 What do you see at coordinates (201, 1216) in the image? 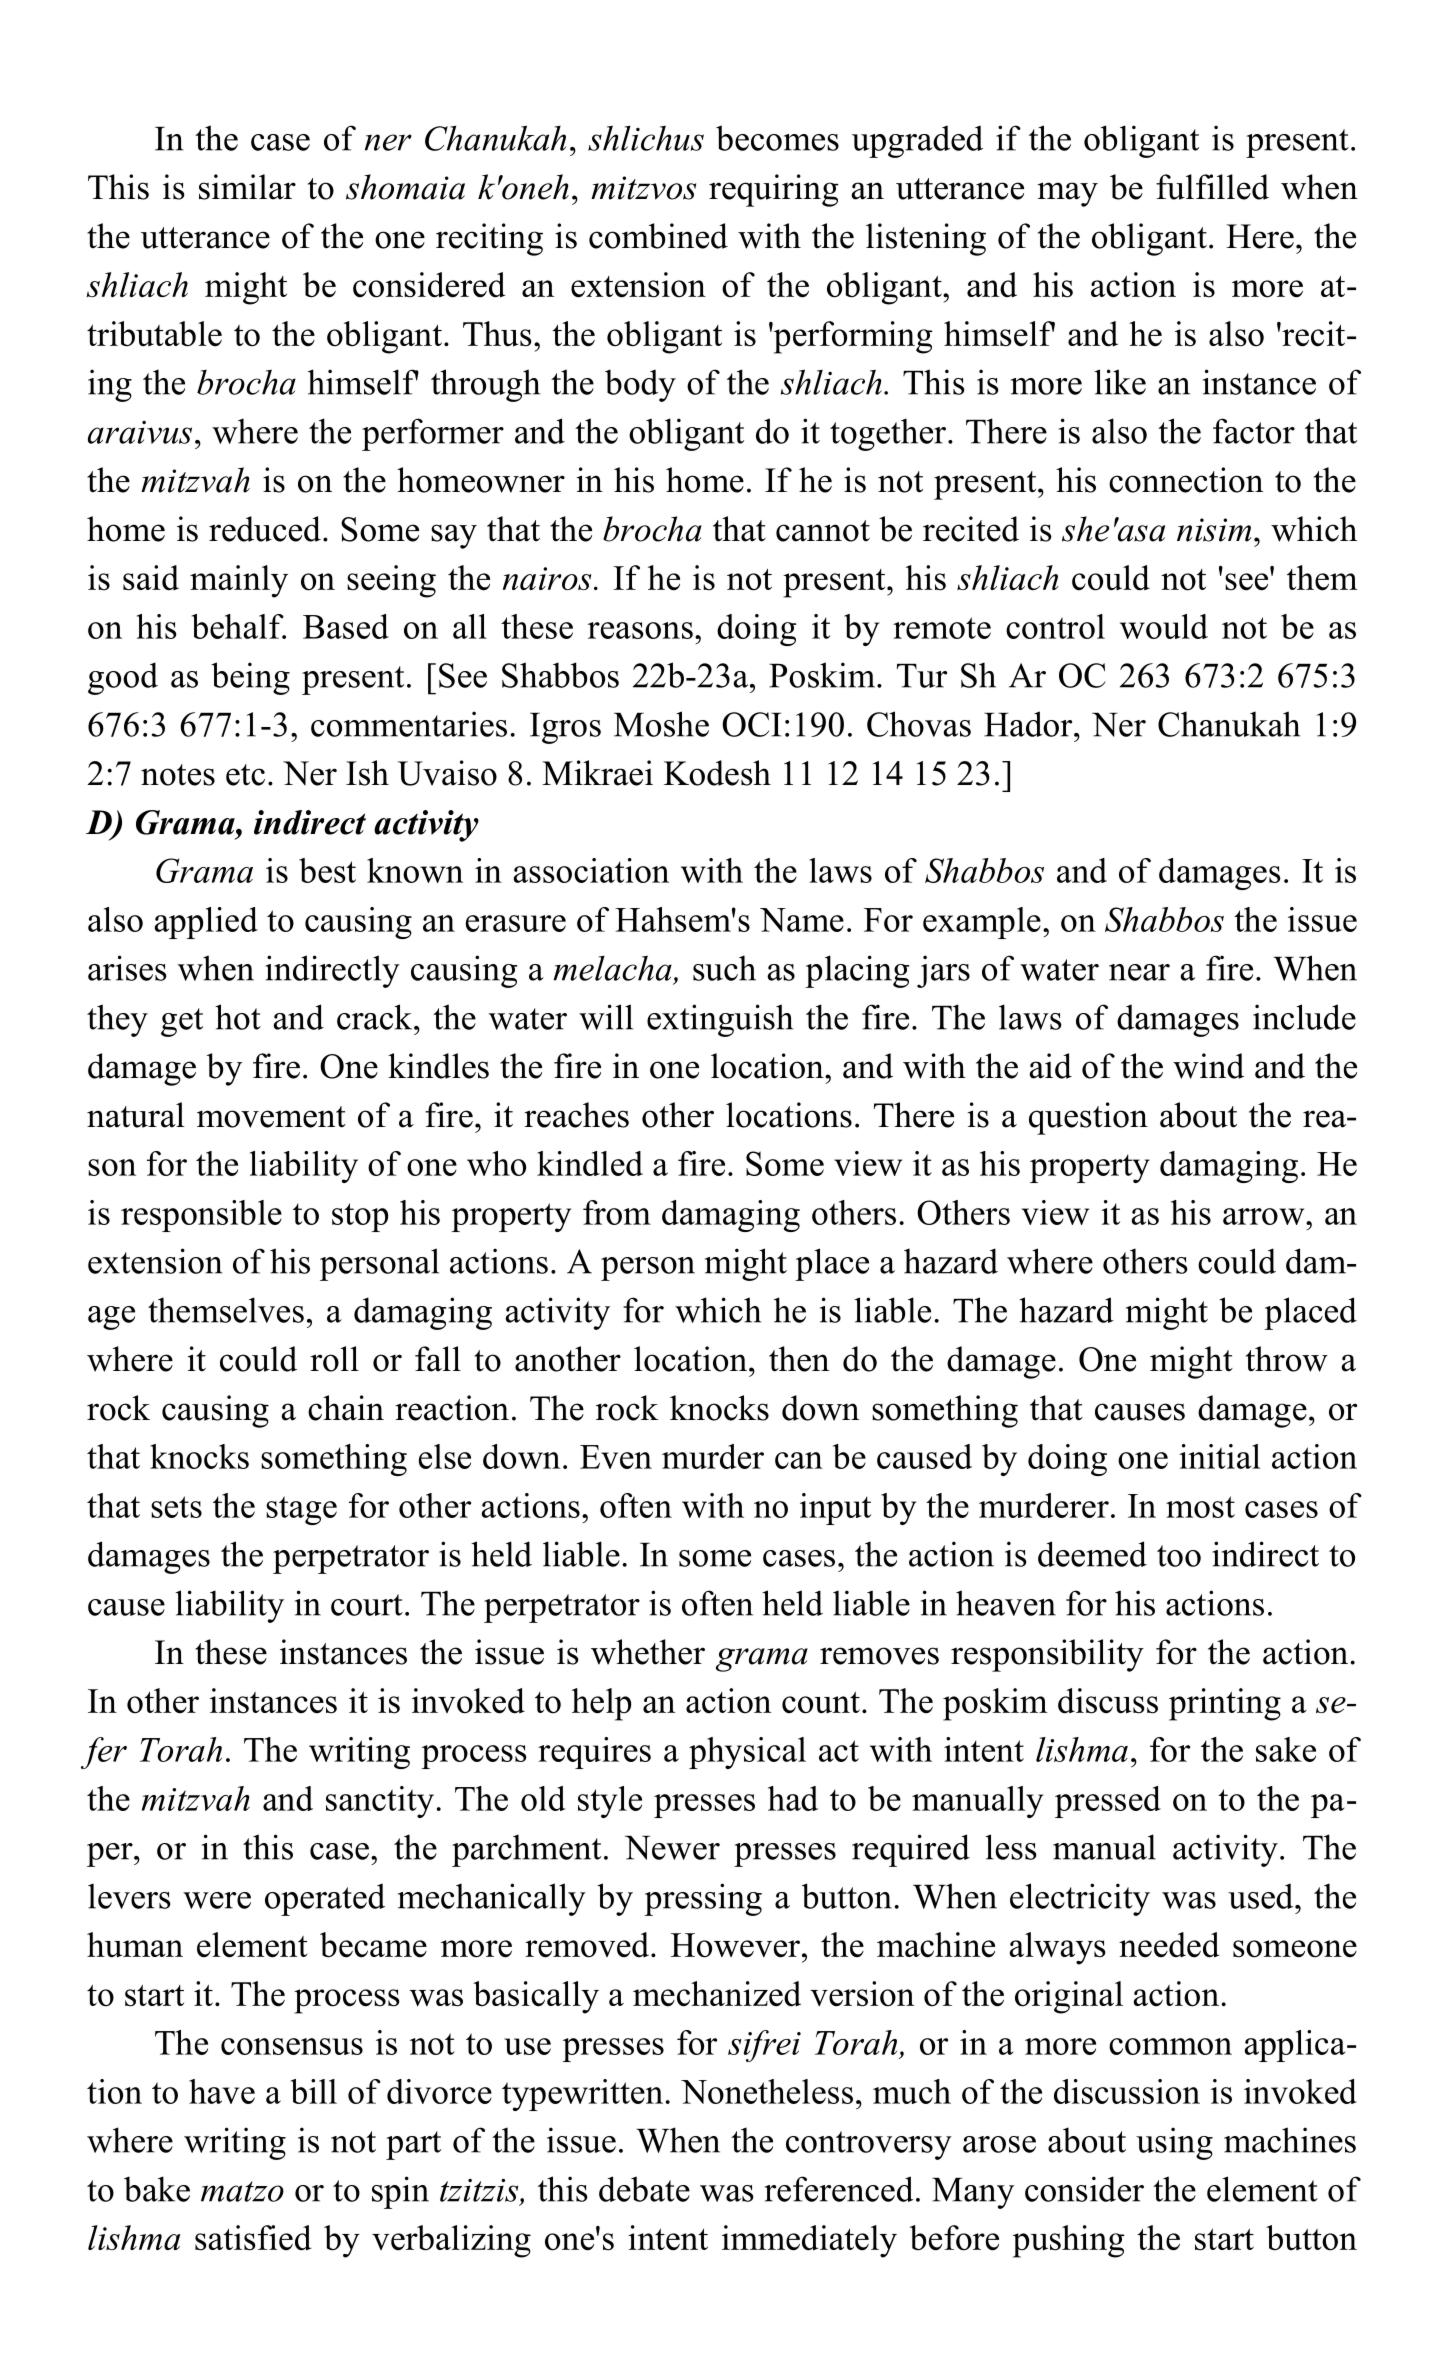
I see `responsible` at bounding box center [201, 1216].
